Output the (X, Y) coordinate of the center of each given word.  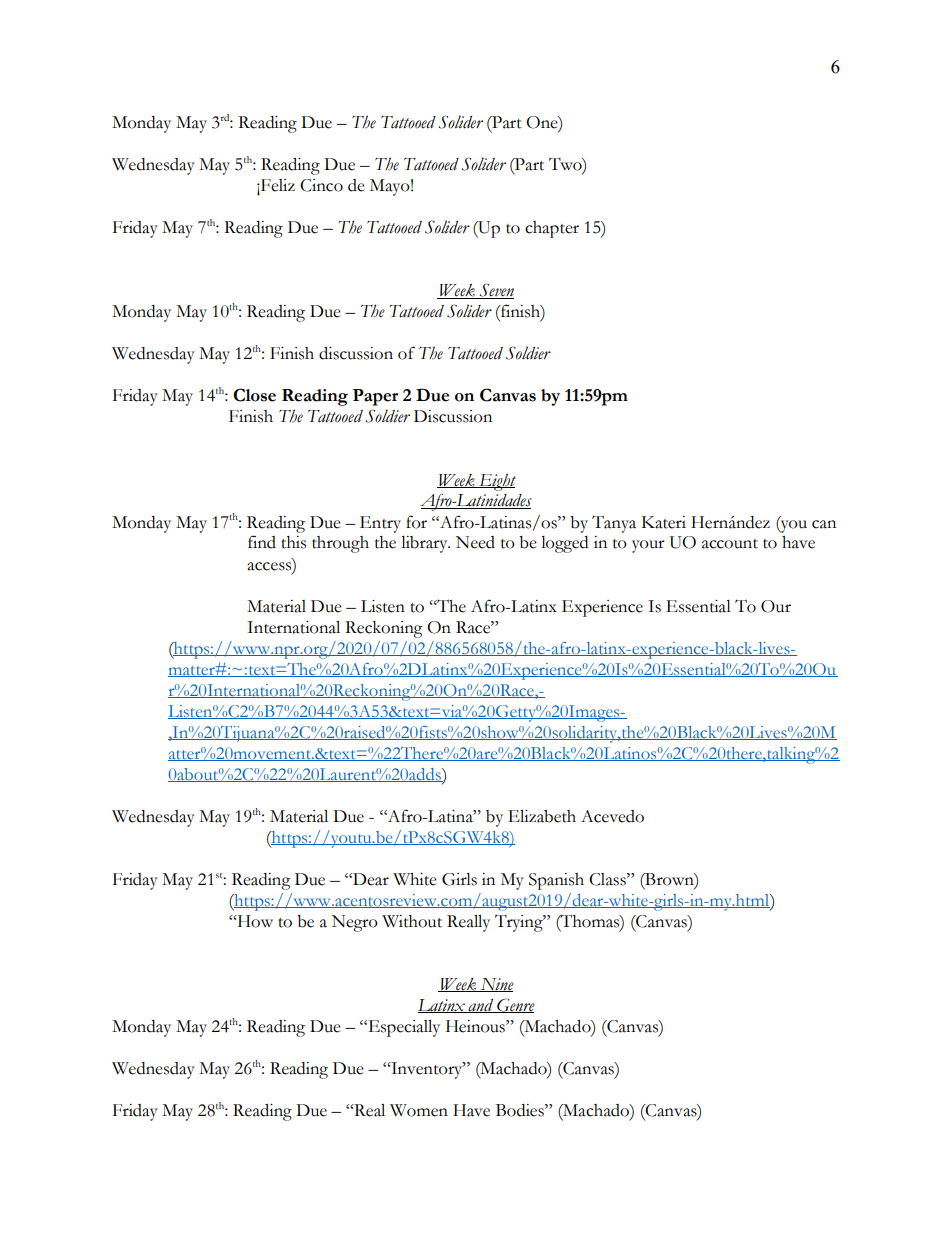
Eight (496, 482)
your (648, 546)
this (293, 542)
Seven (496, 291)
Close (254, 395)
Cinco (321, 185)
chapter (552, 229)
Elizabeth (542, 816)
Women (419, 1110)
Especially (403, 1028)
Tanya (614, 524)
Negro (355, 923)
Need (475, 542)
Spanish (556, 881)
